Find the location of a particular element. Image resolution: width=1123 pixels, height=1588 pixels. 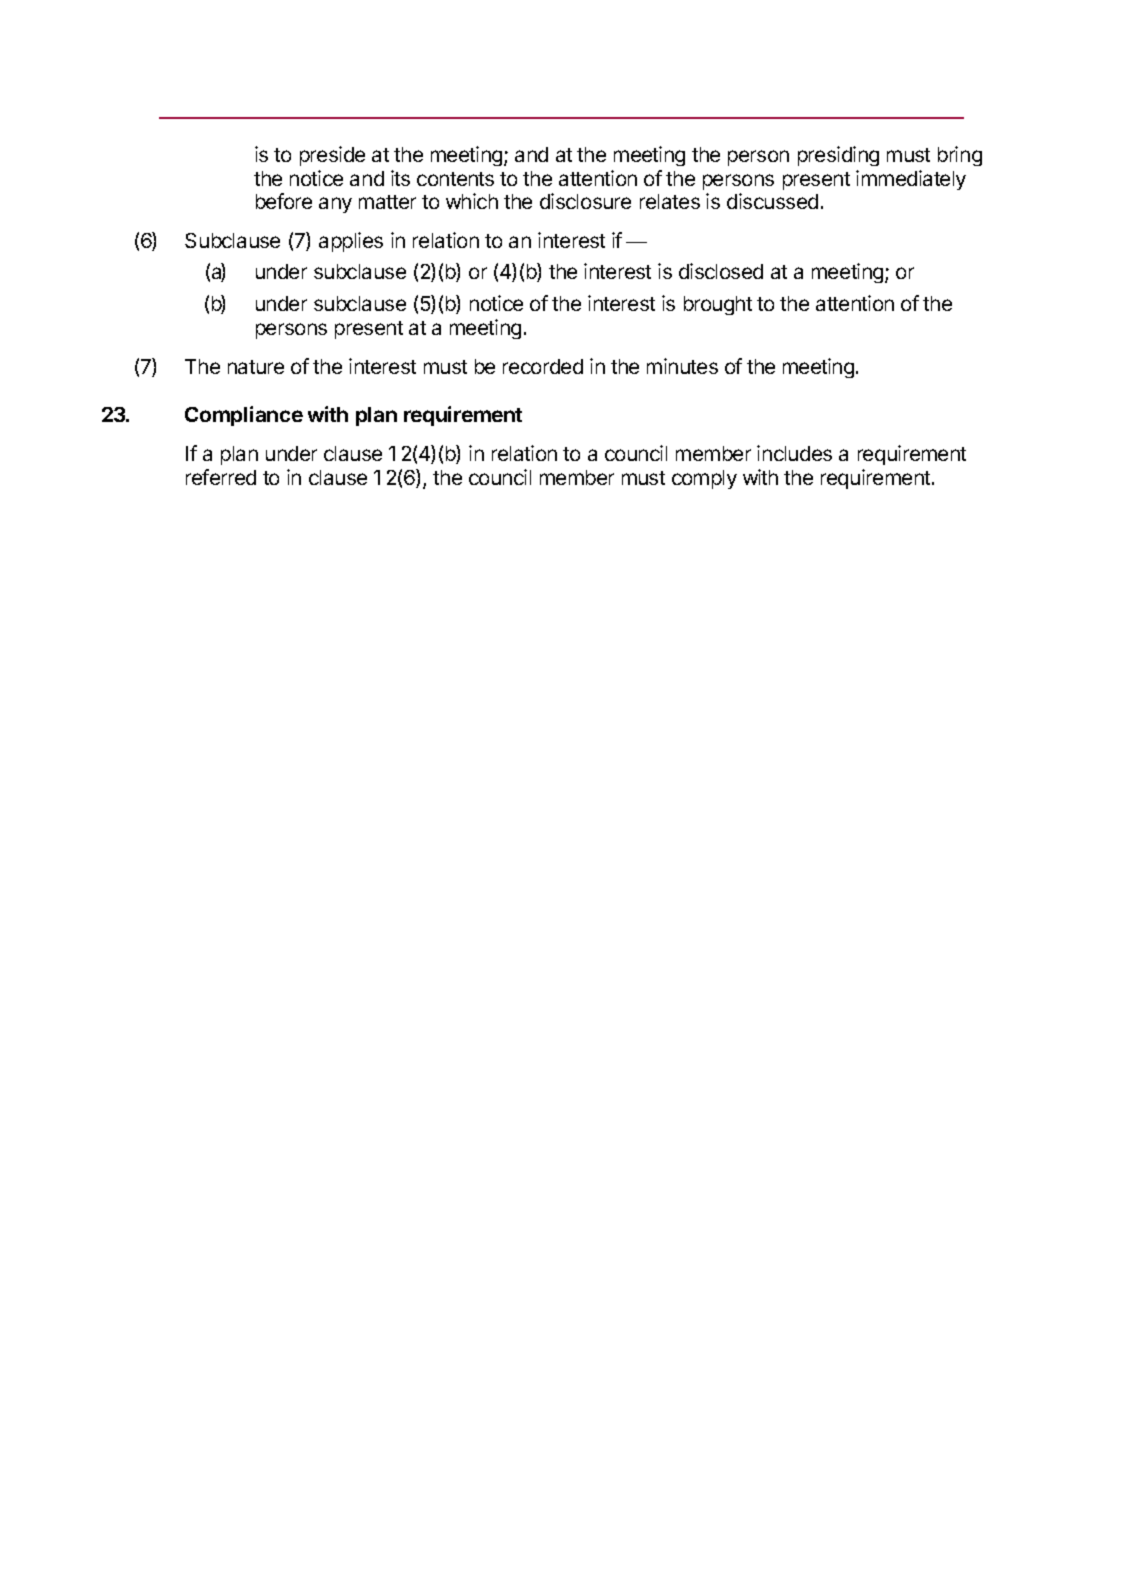

includes is located at coordinates (794, 453).
